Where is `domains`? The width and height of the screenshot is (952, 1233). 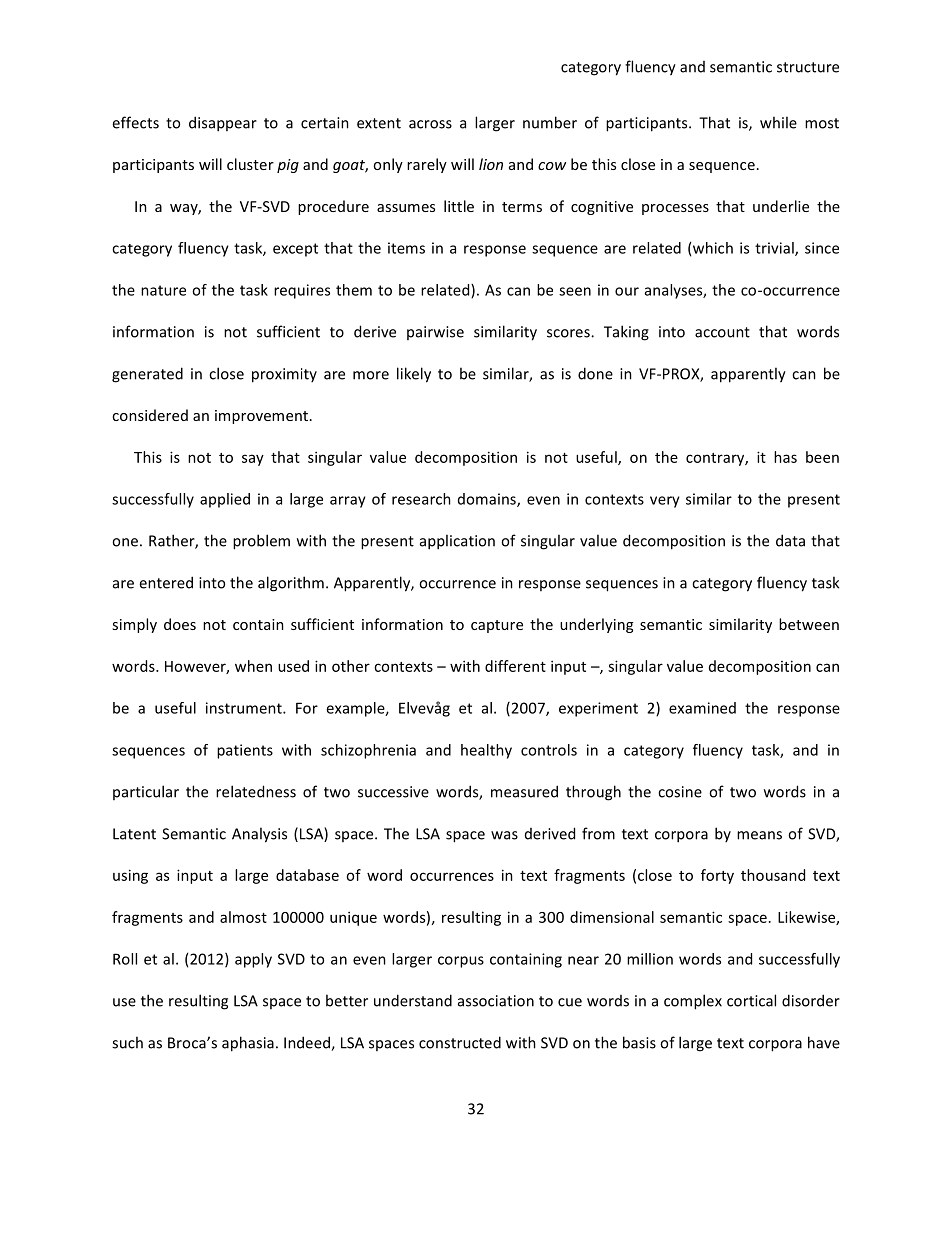 domains is located at coordinates (488, 500).
